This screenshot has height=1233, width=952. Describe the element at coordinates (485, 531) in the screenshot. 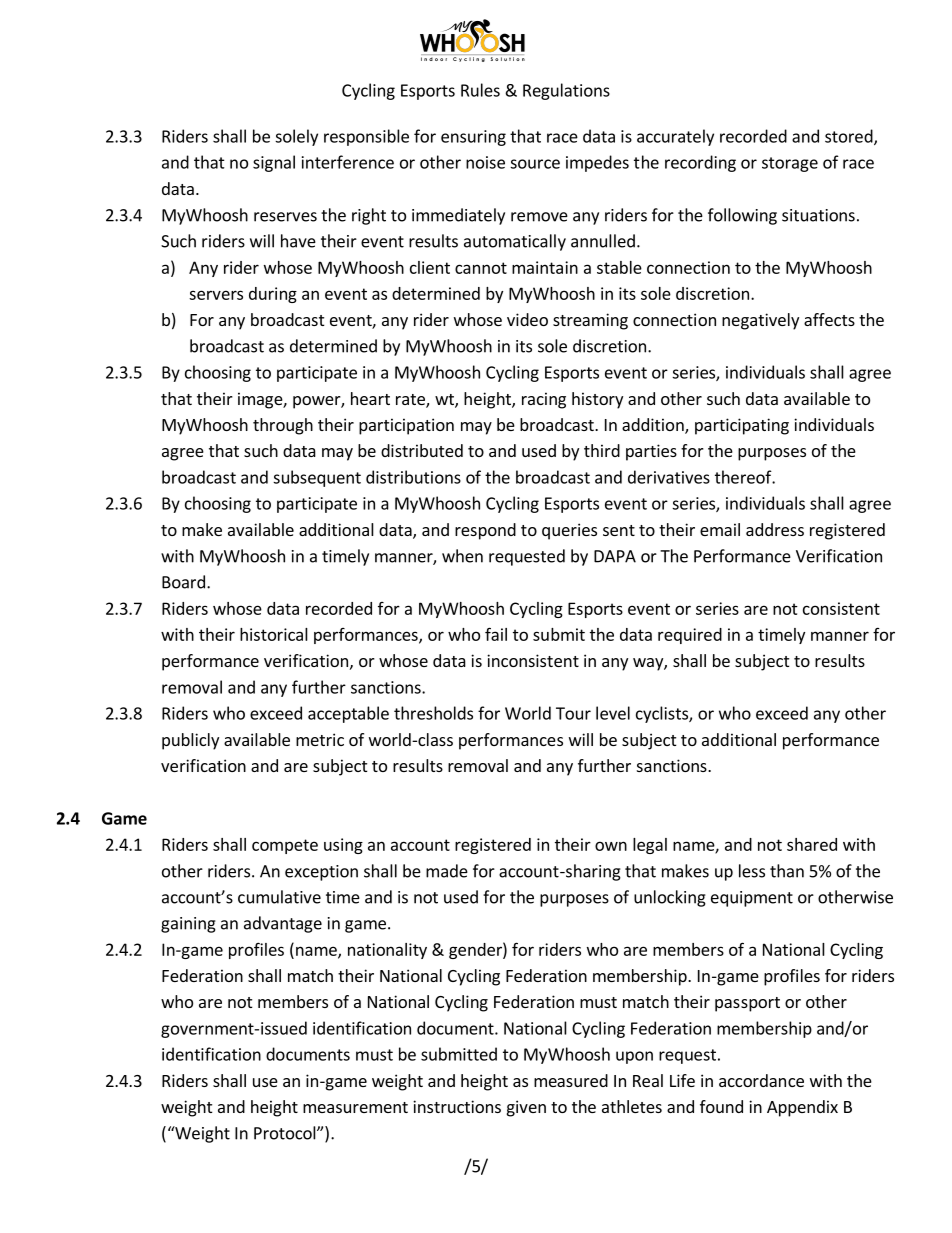

I see `respond` at that location.
